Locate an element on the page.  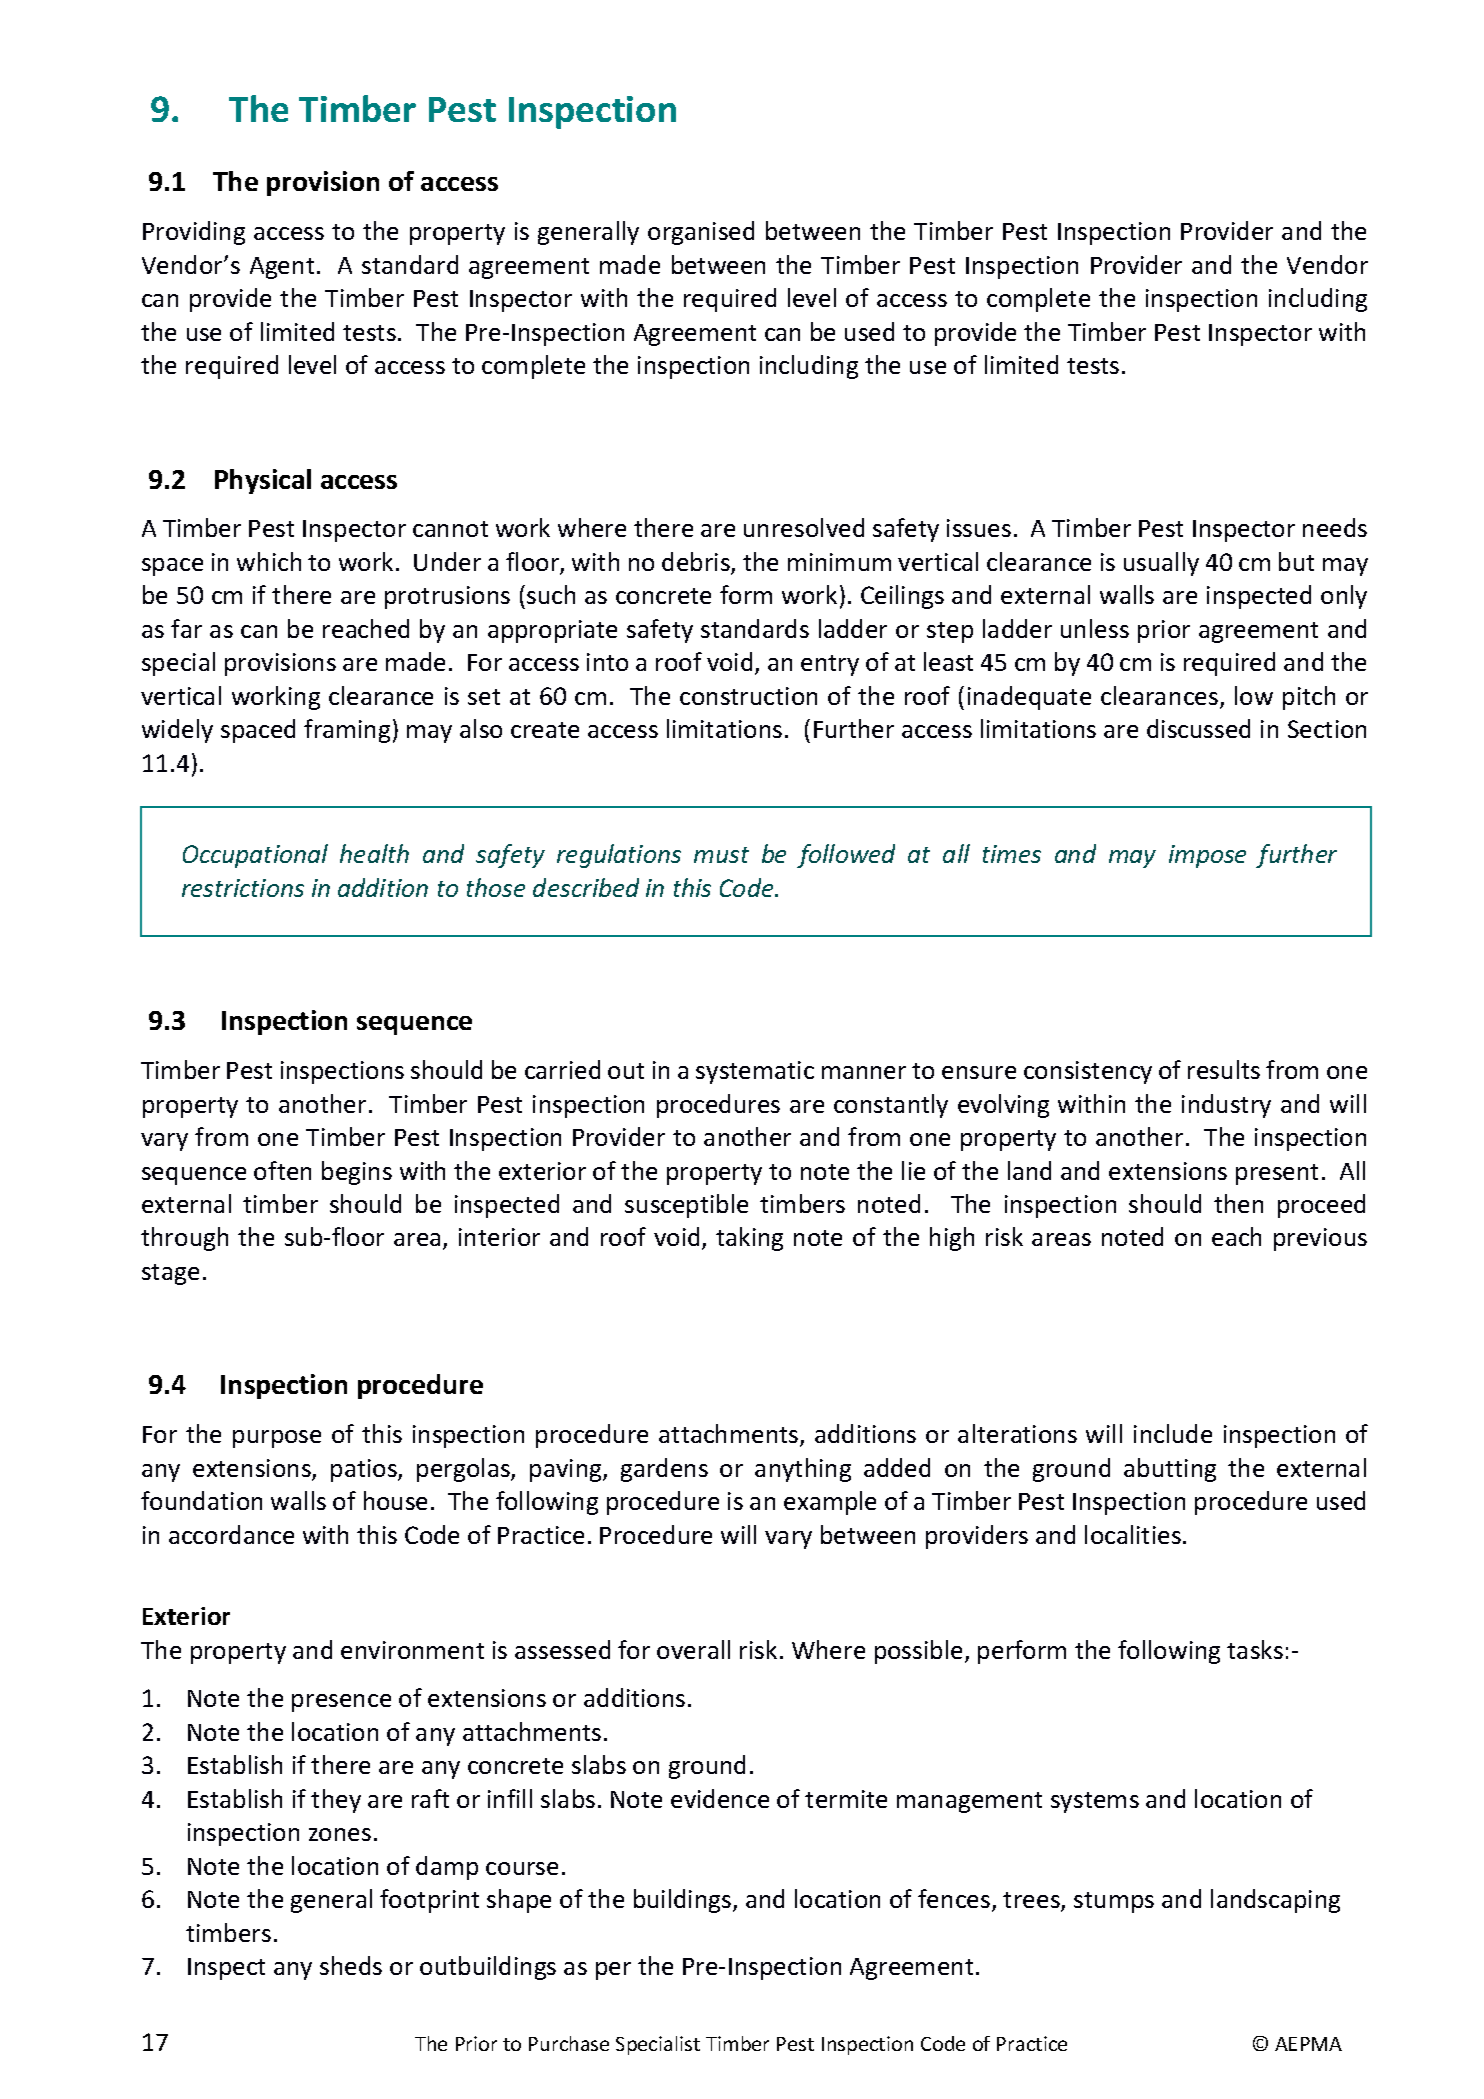
Purchase is located at coordinates (569, 2043).
